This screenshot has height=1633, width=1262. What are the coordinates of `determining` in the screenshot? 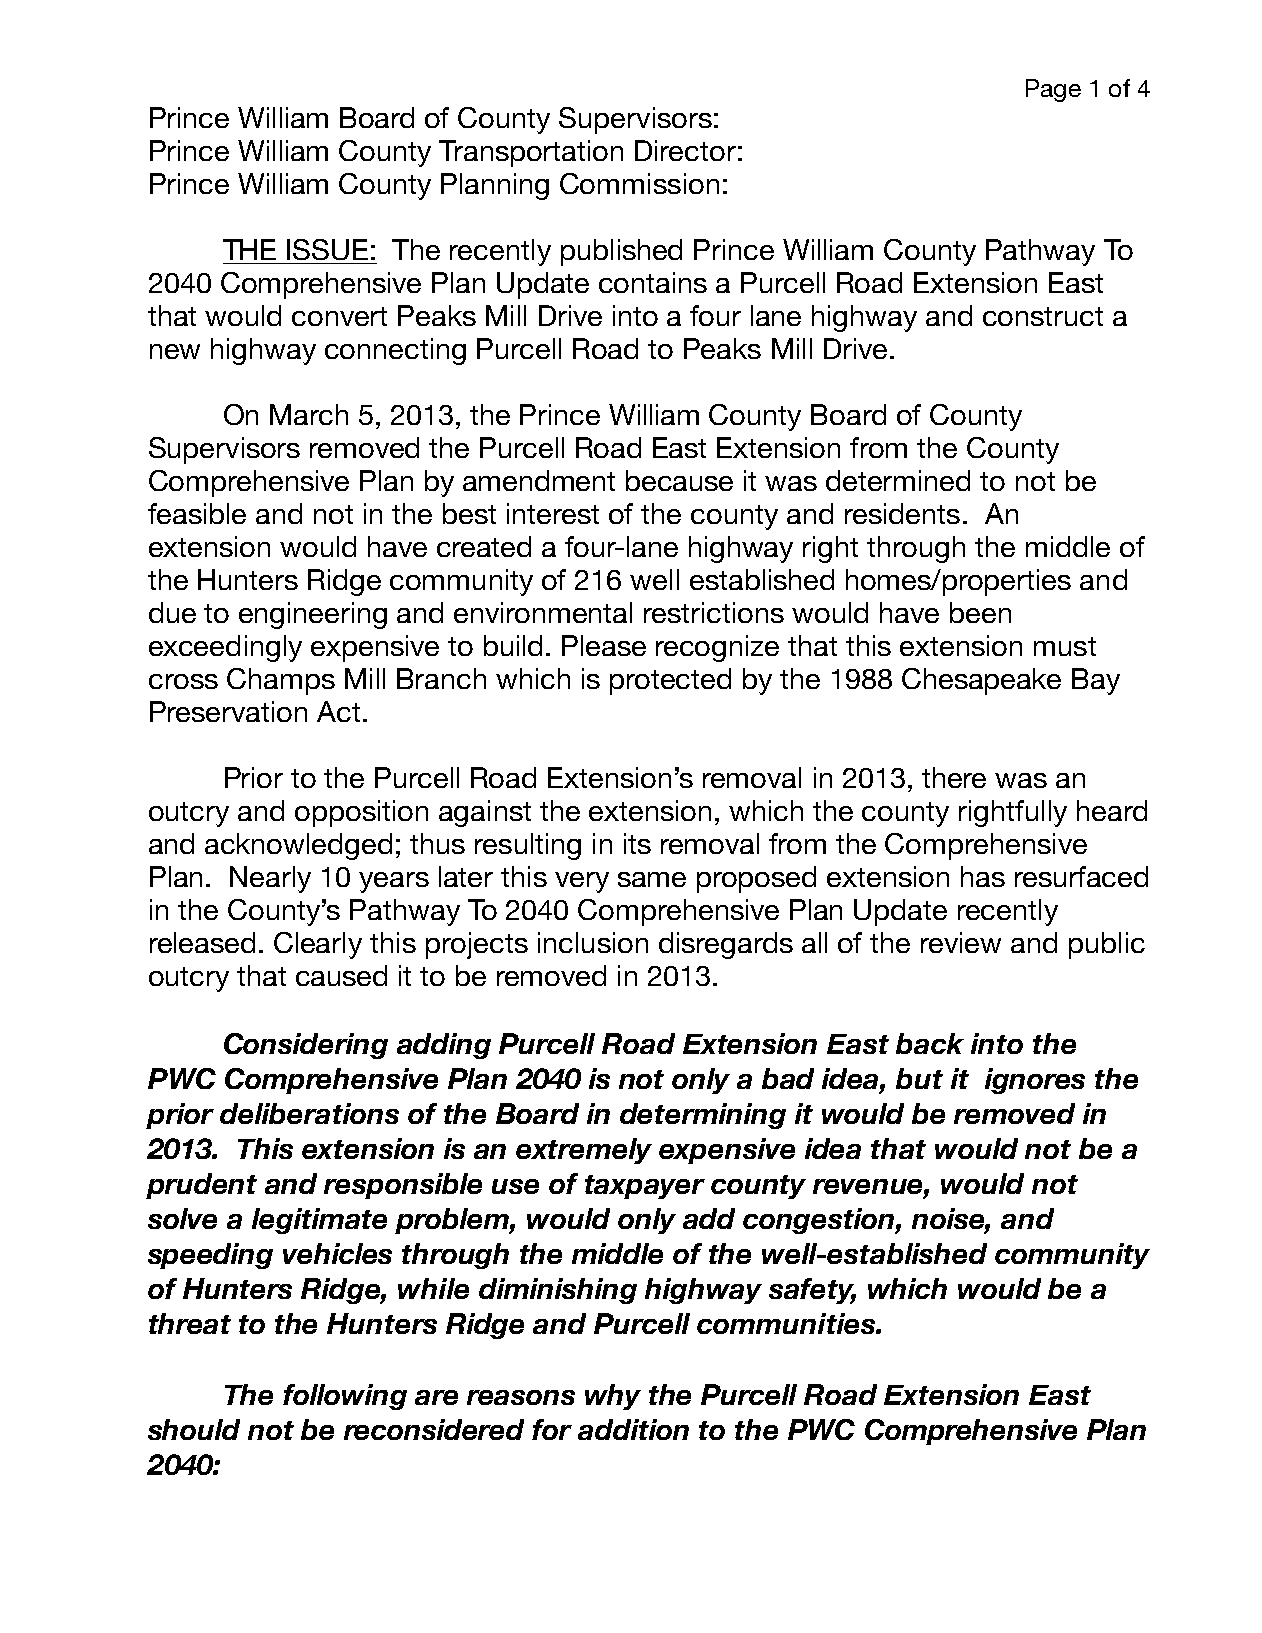 It's located at (703, 1116).
